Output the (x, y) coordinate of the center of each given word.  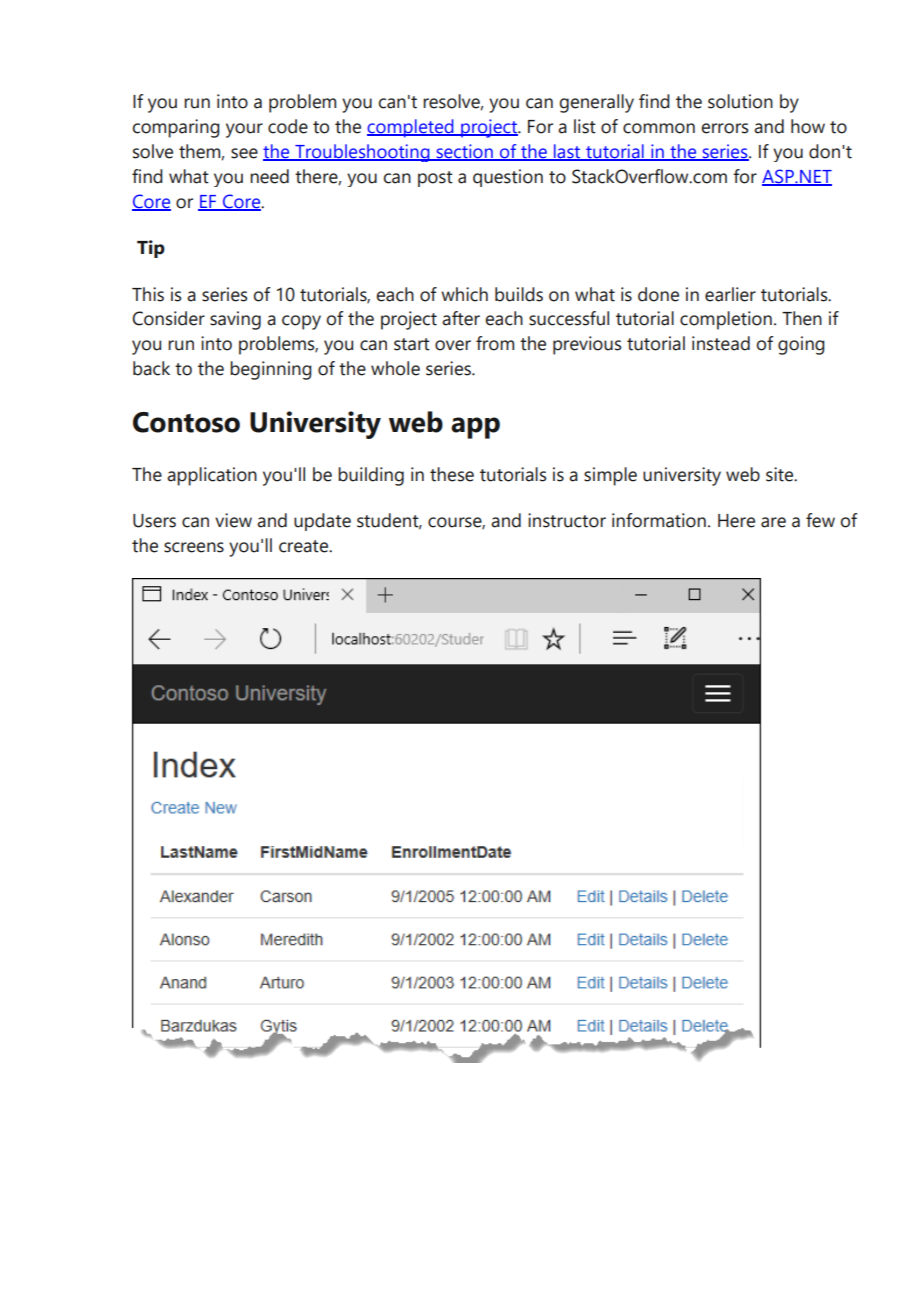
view (233, 520)
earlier (730, 294)
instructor (567, 520)
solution (740, 101)
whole (395, 368)
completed (411, 128)
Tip (151, 249)
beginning (271, 370)
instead (721, 343)
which (464, 294)
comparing (176, 128)
